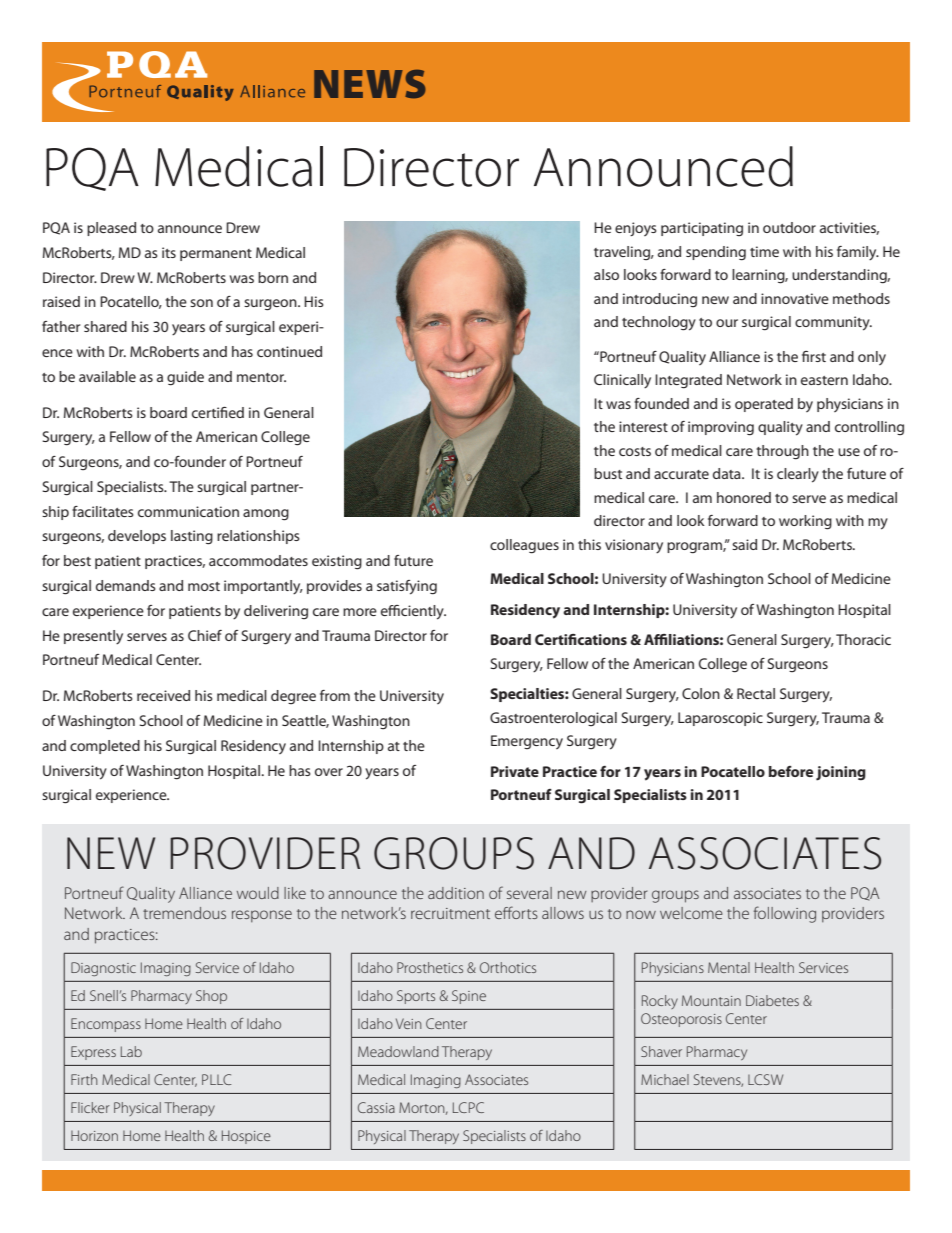 The height and width of the image is (1233, 952). Describe the element at coordinates (789, 227) in the image. I see `outdoor` at that location.
